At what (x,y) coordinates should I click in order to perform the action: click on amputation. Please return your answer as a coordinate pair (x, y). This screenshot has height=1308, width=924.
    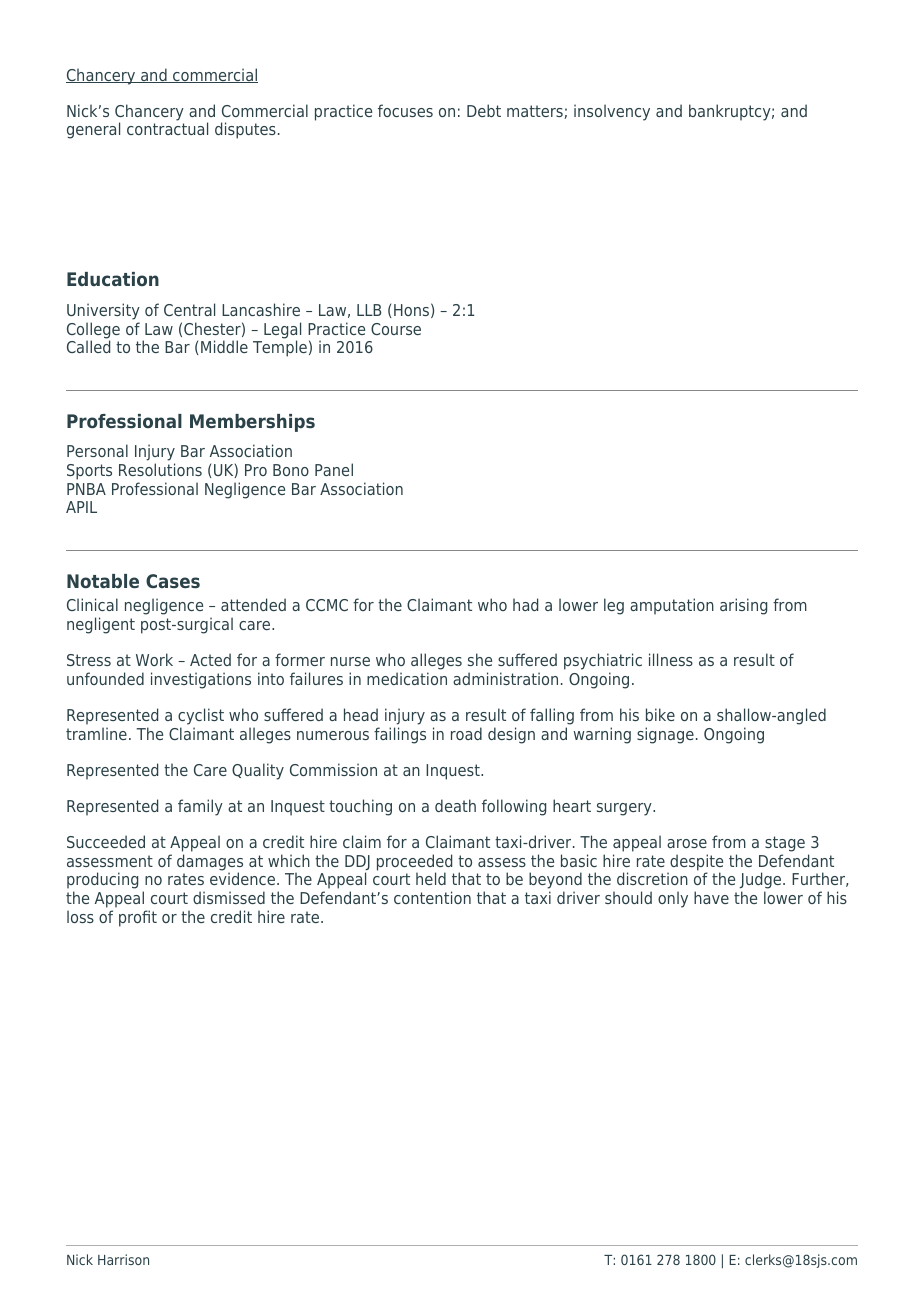
    Looking at the image, I should click on (672, 606).
